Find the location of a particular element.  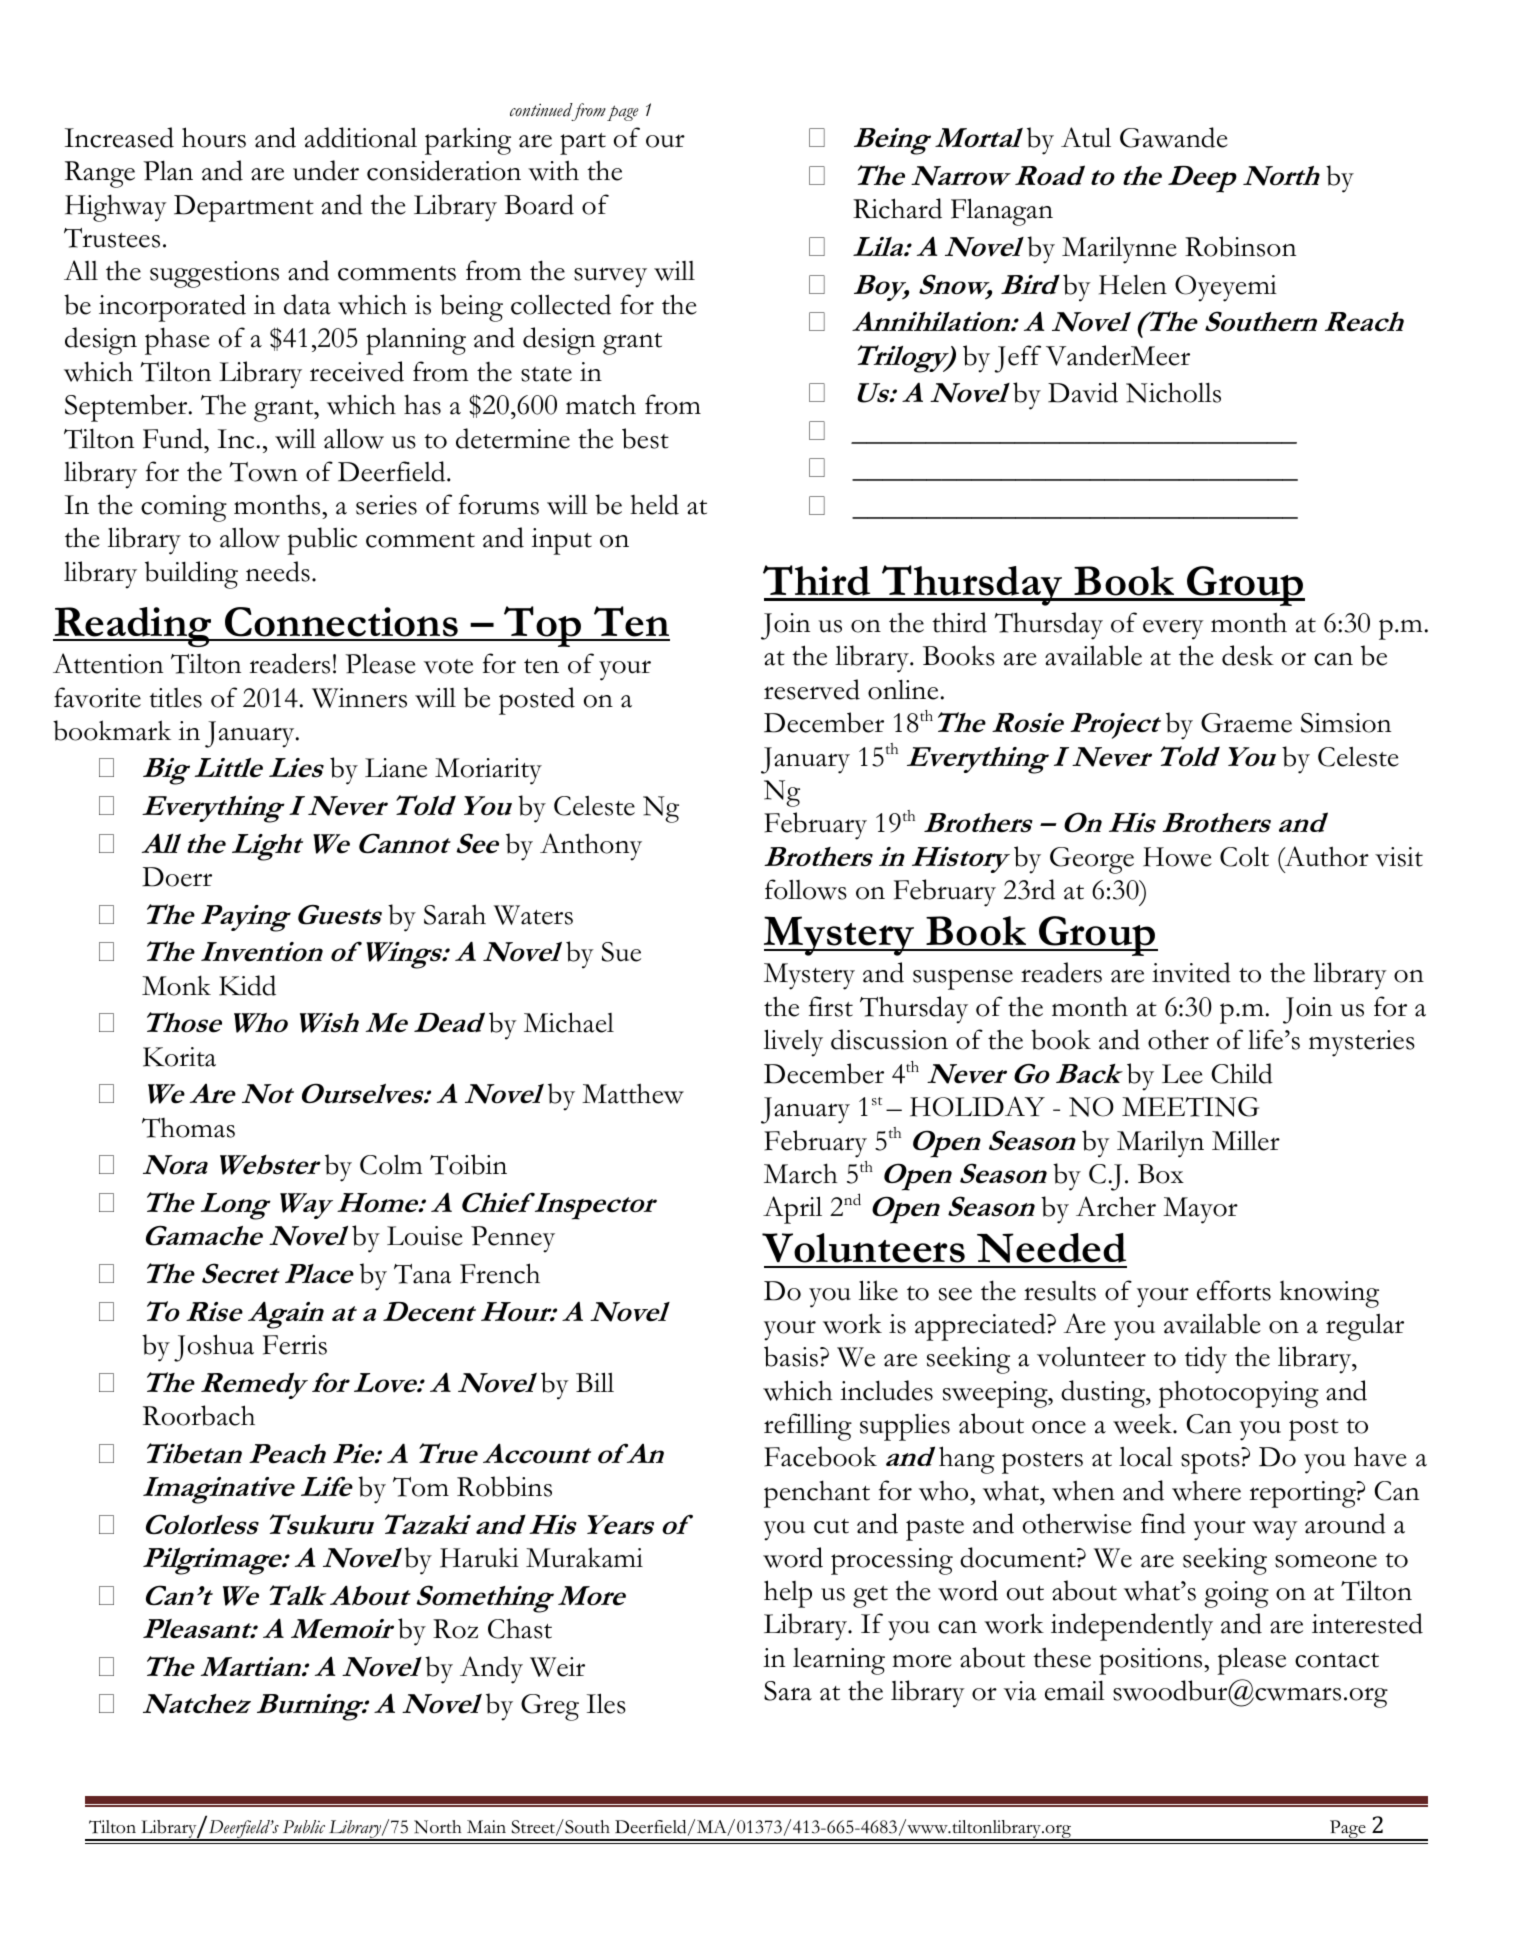

Ferris is located at coordinates (295, 1345).
